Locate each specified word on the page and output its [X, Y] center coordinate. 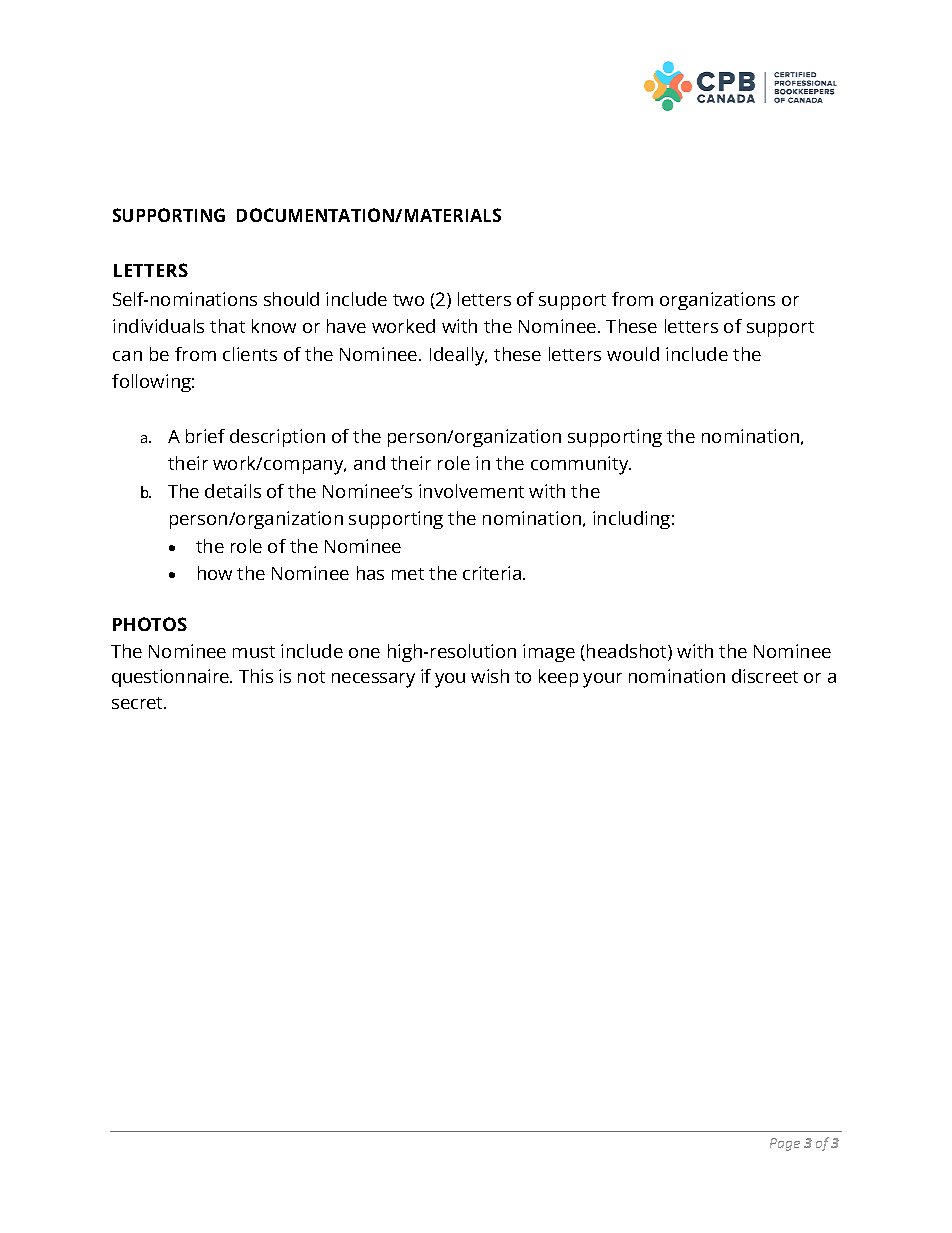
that [227, 326]
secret [138, 703]
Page [785, 1144]
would [633, 354]
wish [490, 676]
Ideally [458, 356]
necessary [373, 680]
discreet [765, 676]
